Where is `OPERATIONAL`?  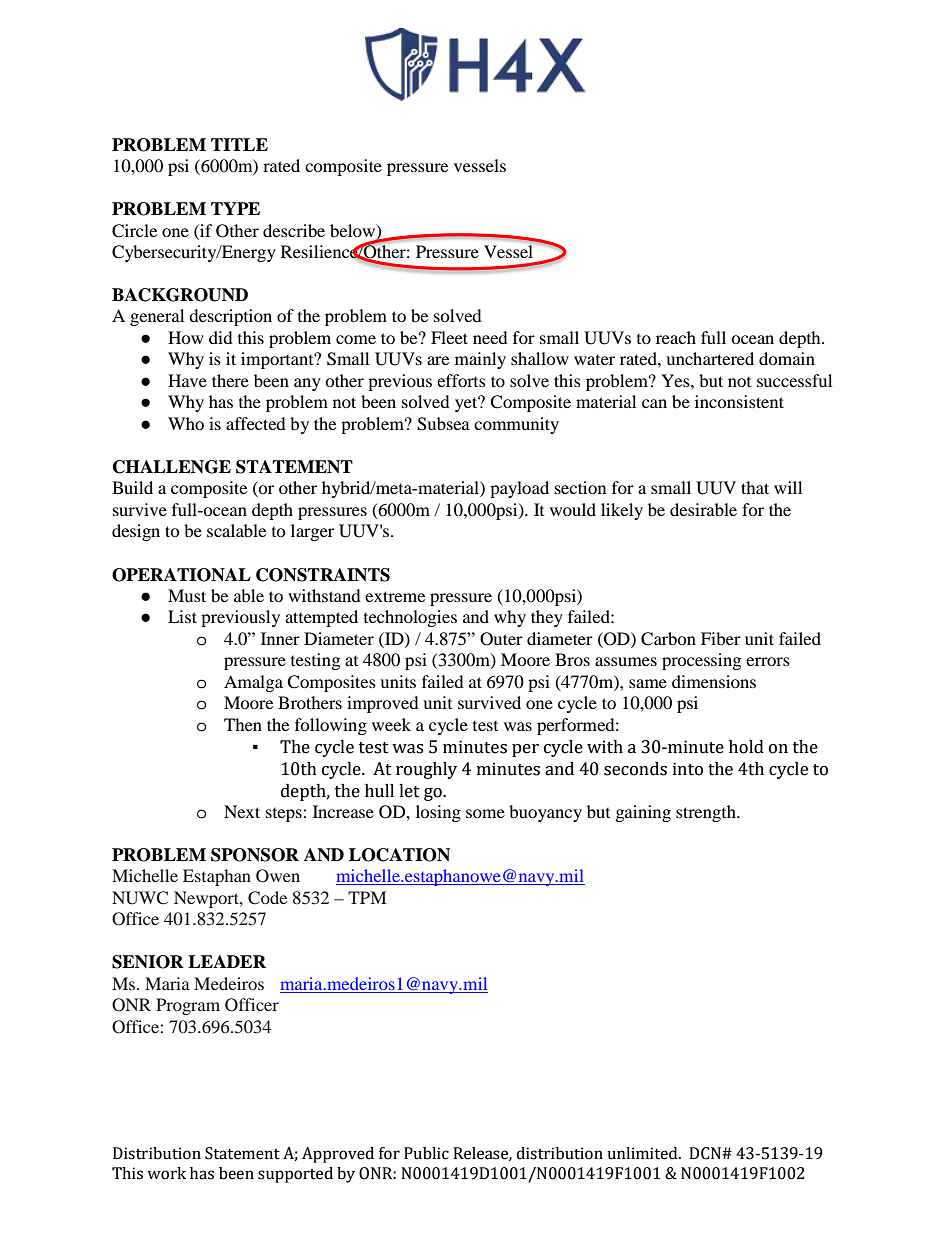
OPERATIONAL is located at coordinates (181, 575).
